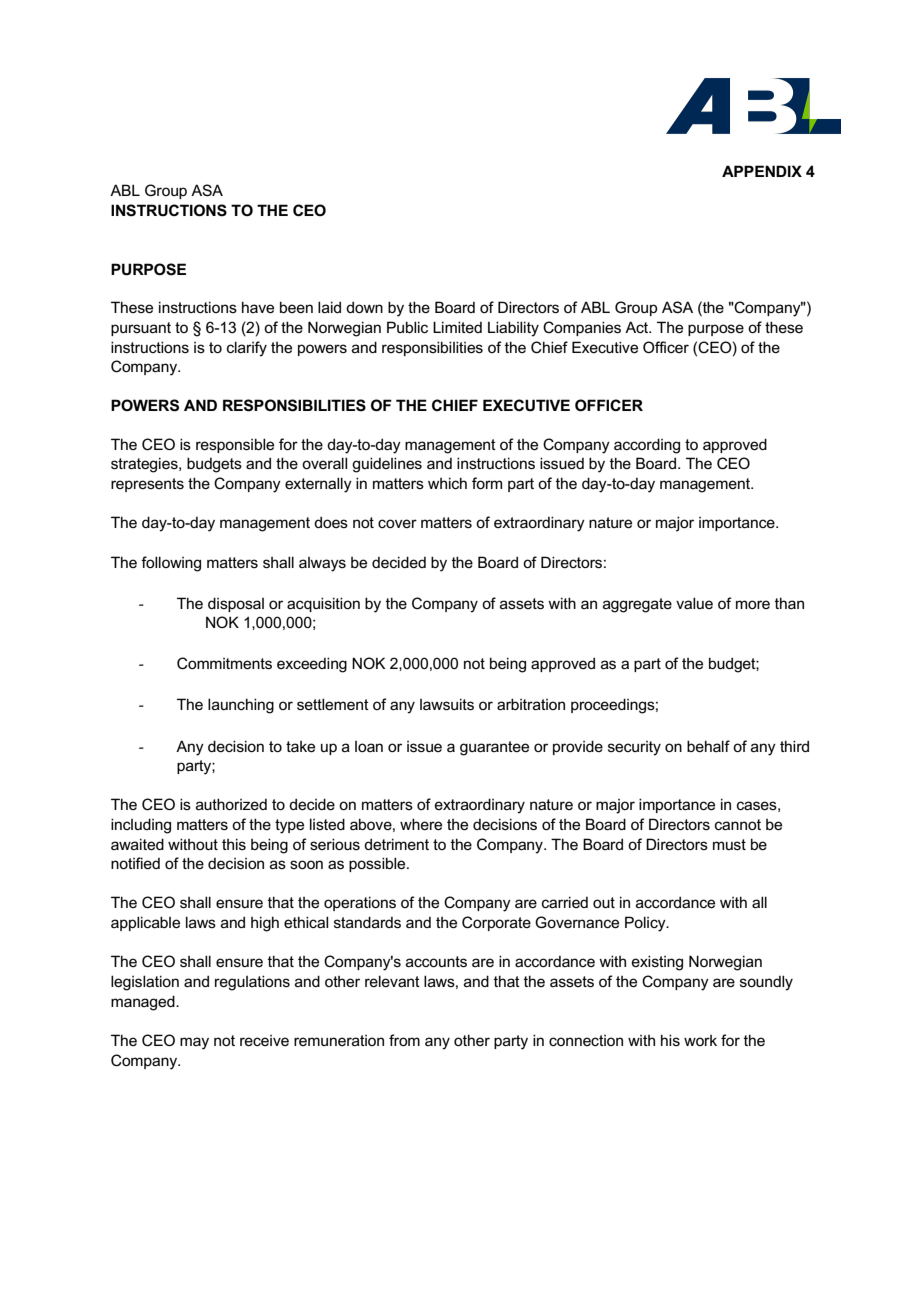 The height and width of the screenshot is (1308, 924). What do you see at coordinates (258, 307) in the screenshot?
I see `have` at bounding box center [258, 307].
